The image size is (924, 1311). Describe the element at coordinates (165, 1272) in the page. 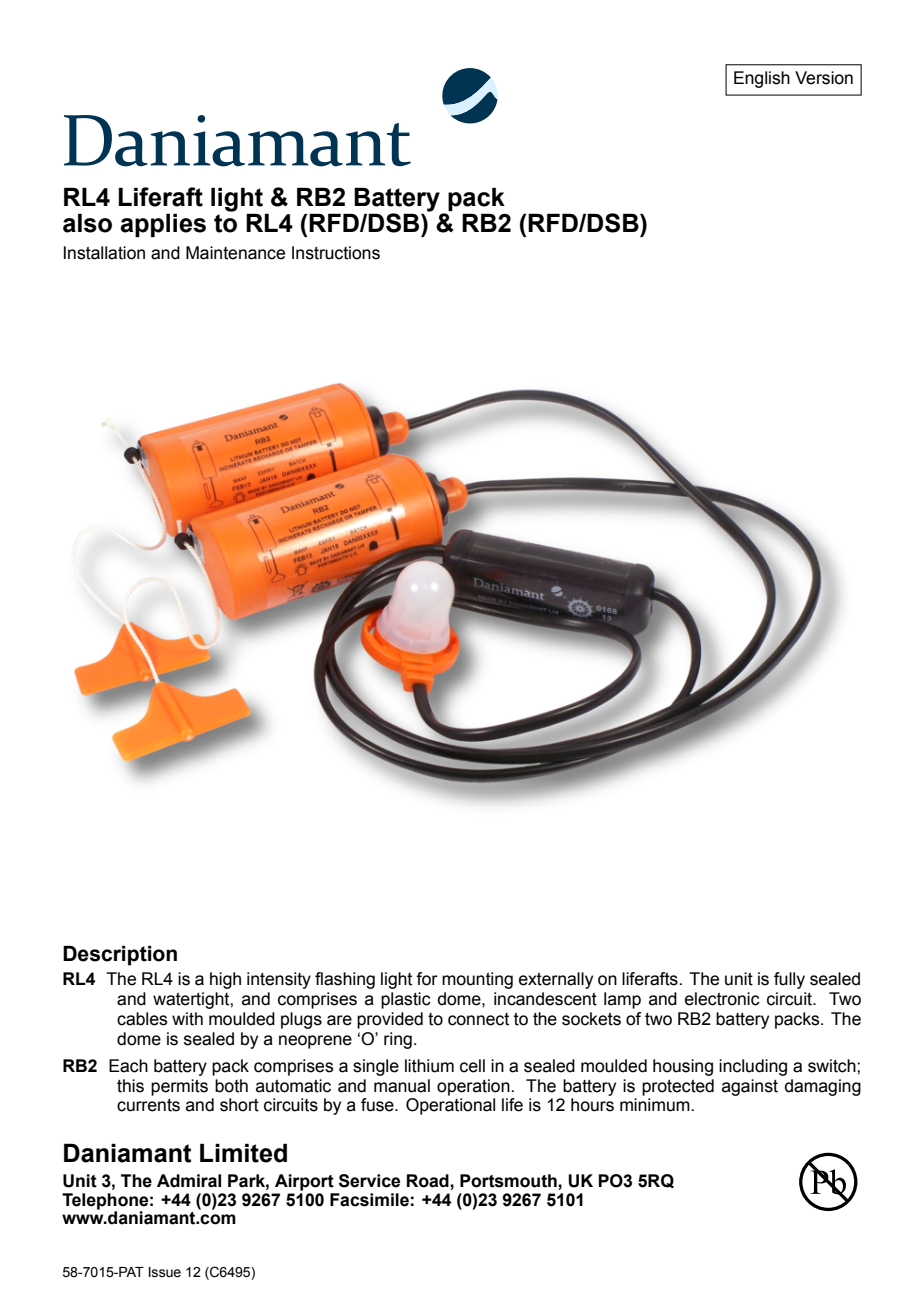

I see `Issue` at that location.
